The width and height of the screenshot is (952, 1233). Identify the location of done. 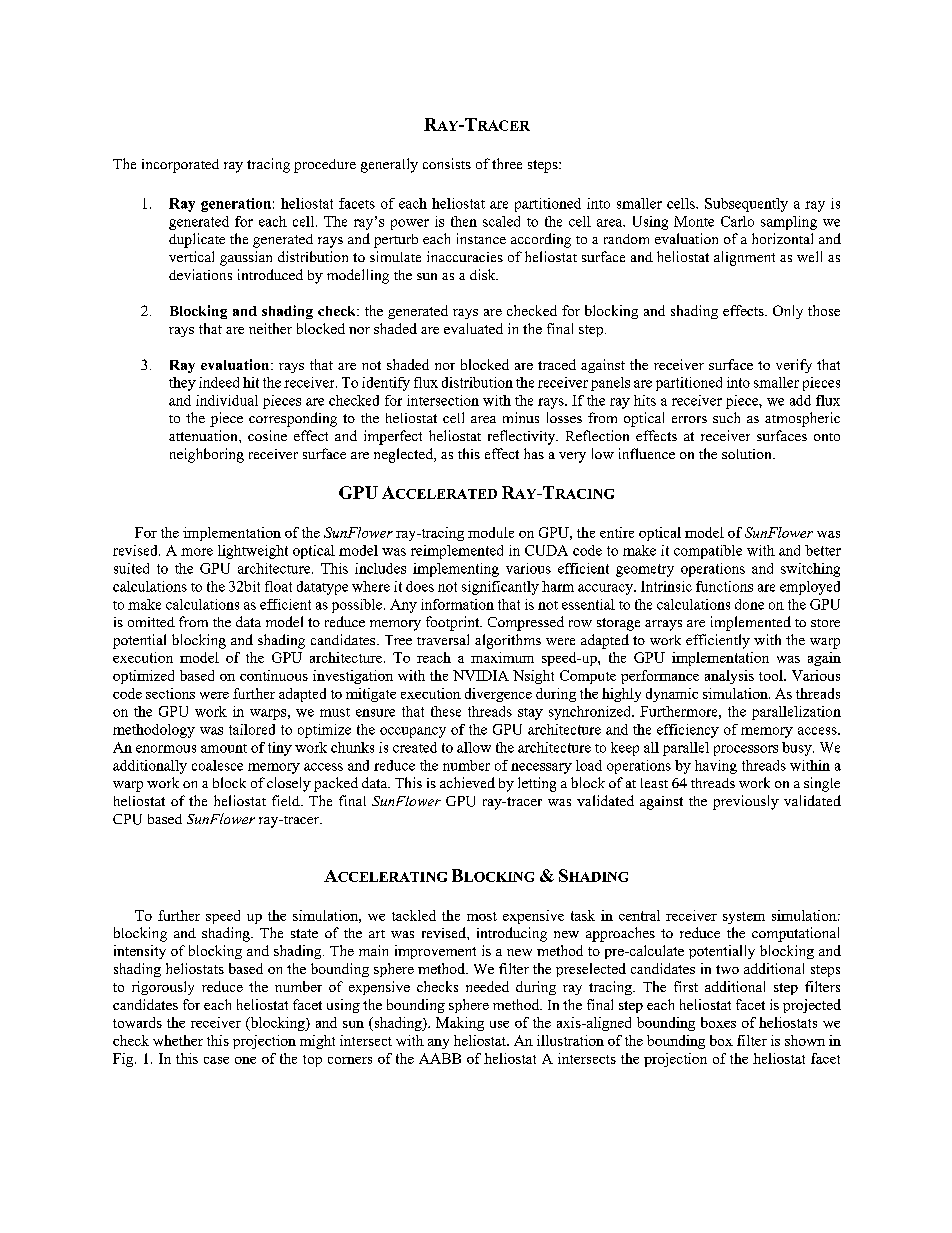
(749, 604).
